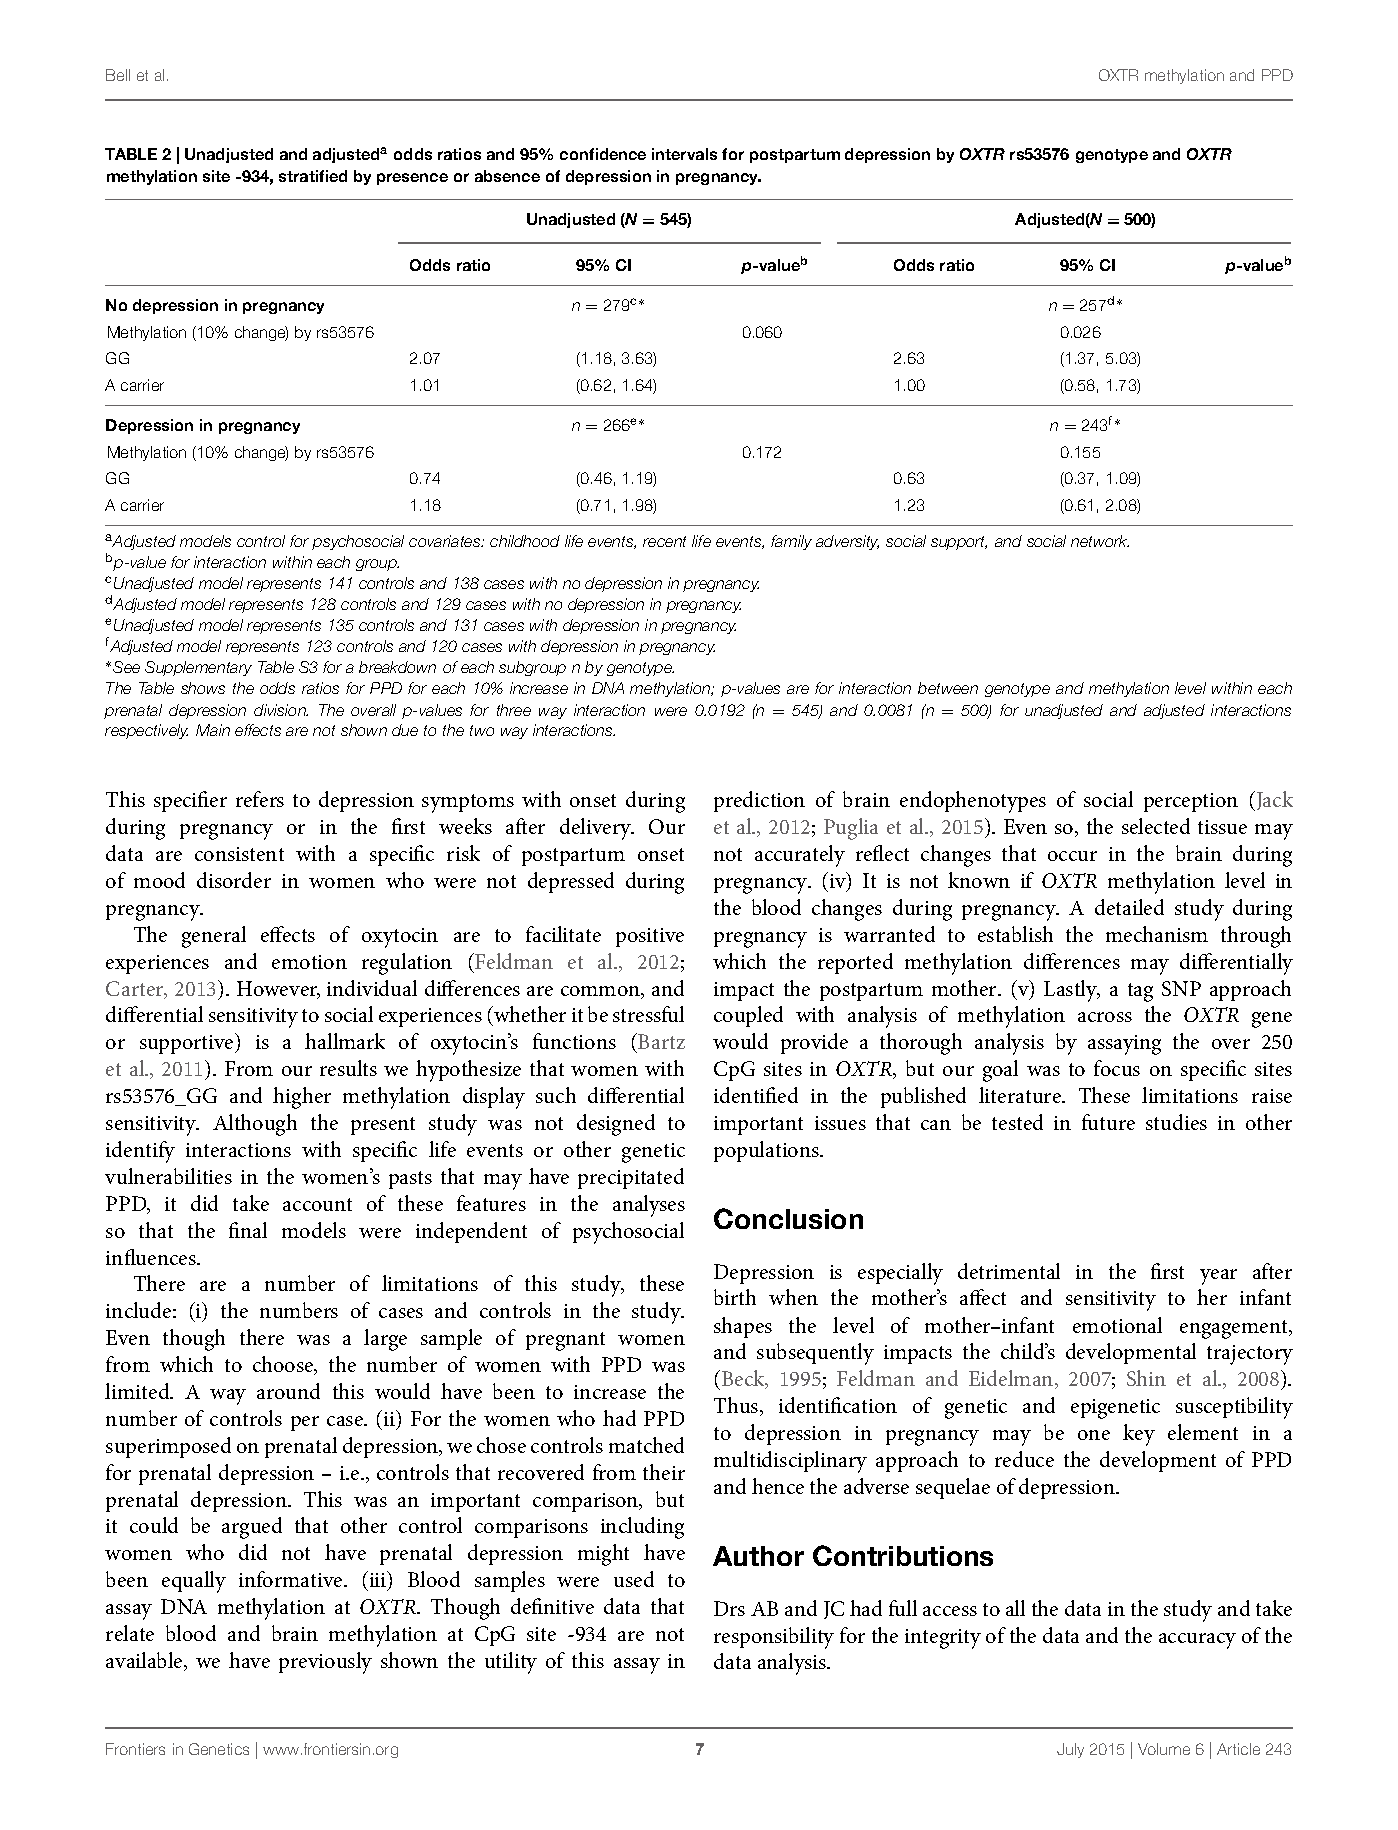  Describe the element at coordinates (313, 176) in the document. I see `stratified` at that location.
